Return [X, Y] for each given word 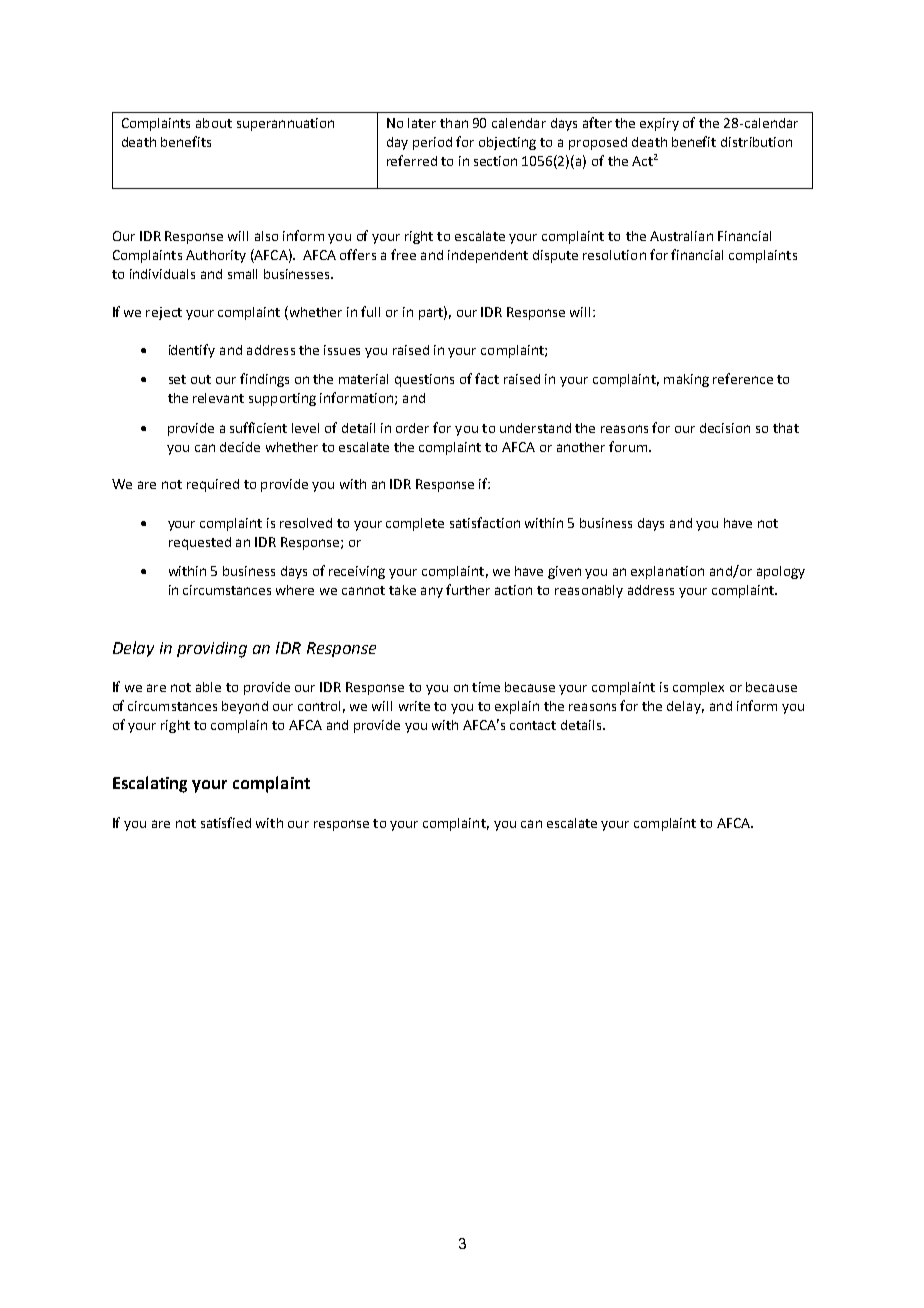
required [213, 485]
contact [533, 725]
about [214, 123]
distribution [756, 142]
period [432, 143]
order [412, 428]
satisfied [226, 822]
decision [725, 428]
